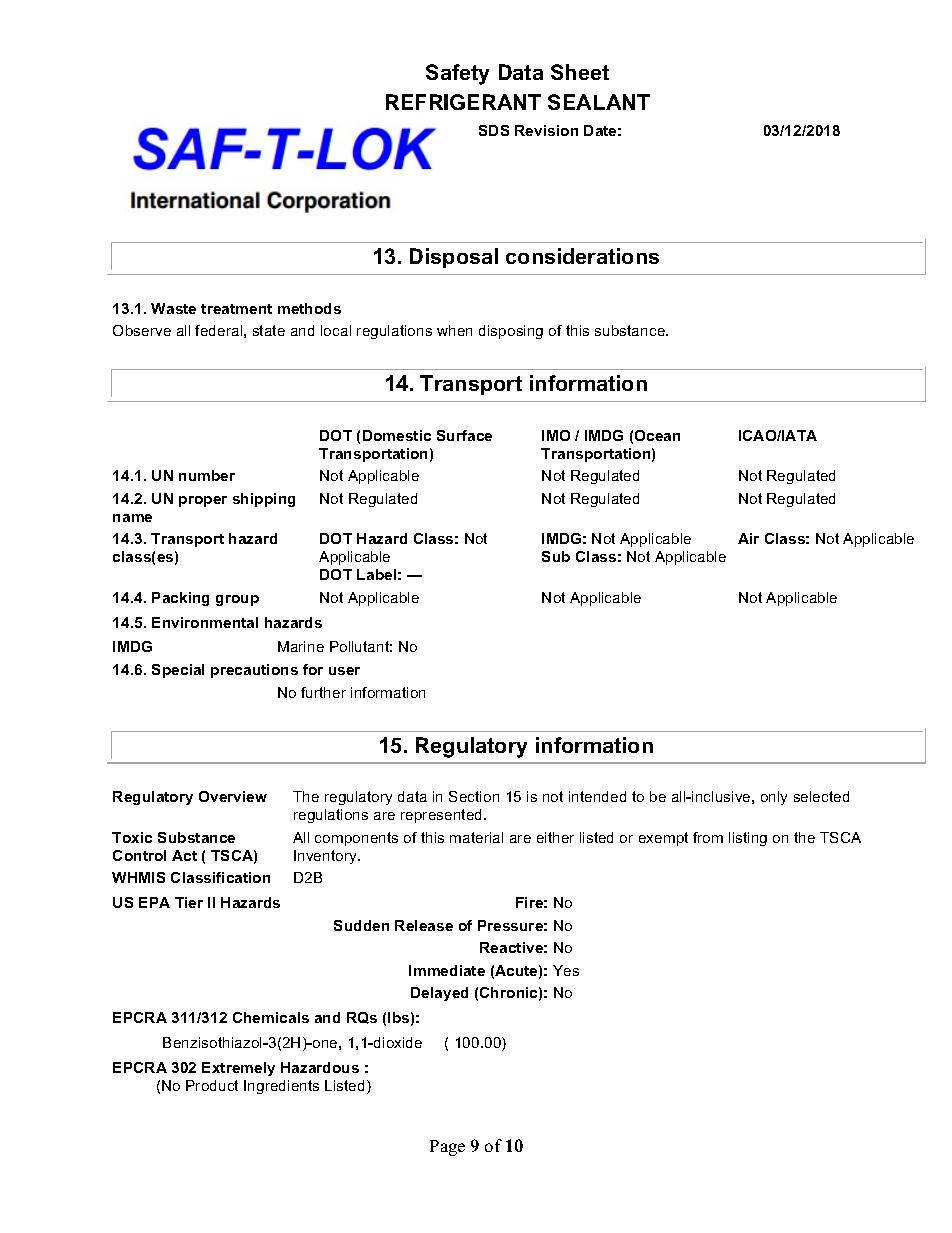 The image size is (952, 1233). Describe the element at coordinates (566, 970) in the screenshot. I see `Yes` at that location.
